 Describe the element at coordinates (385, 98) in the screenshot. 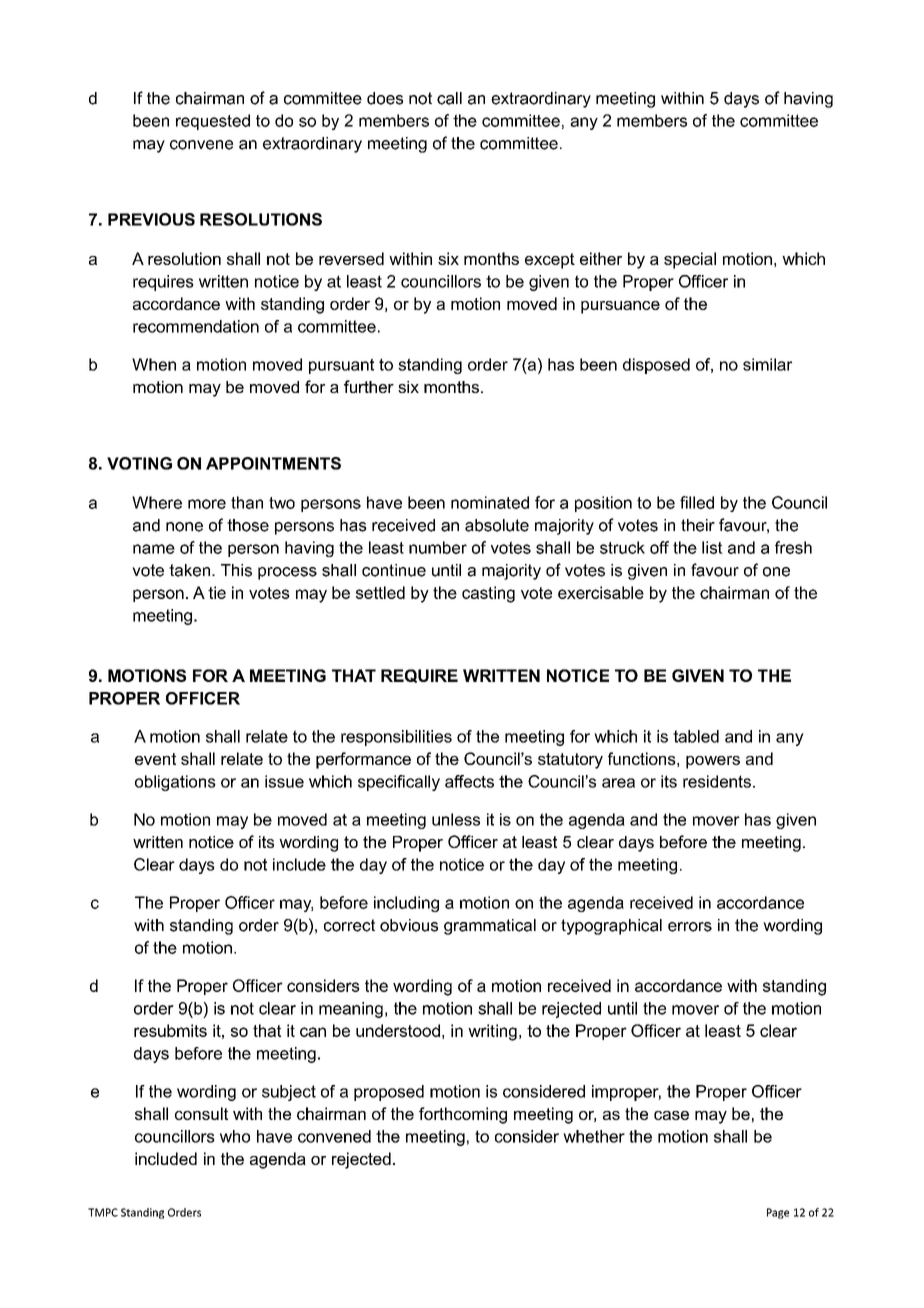

I see `does` at that location.
